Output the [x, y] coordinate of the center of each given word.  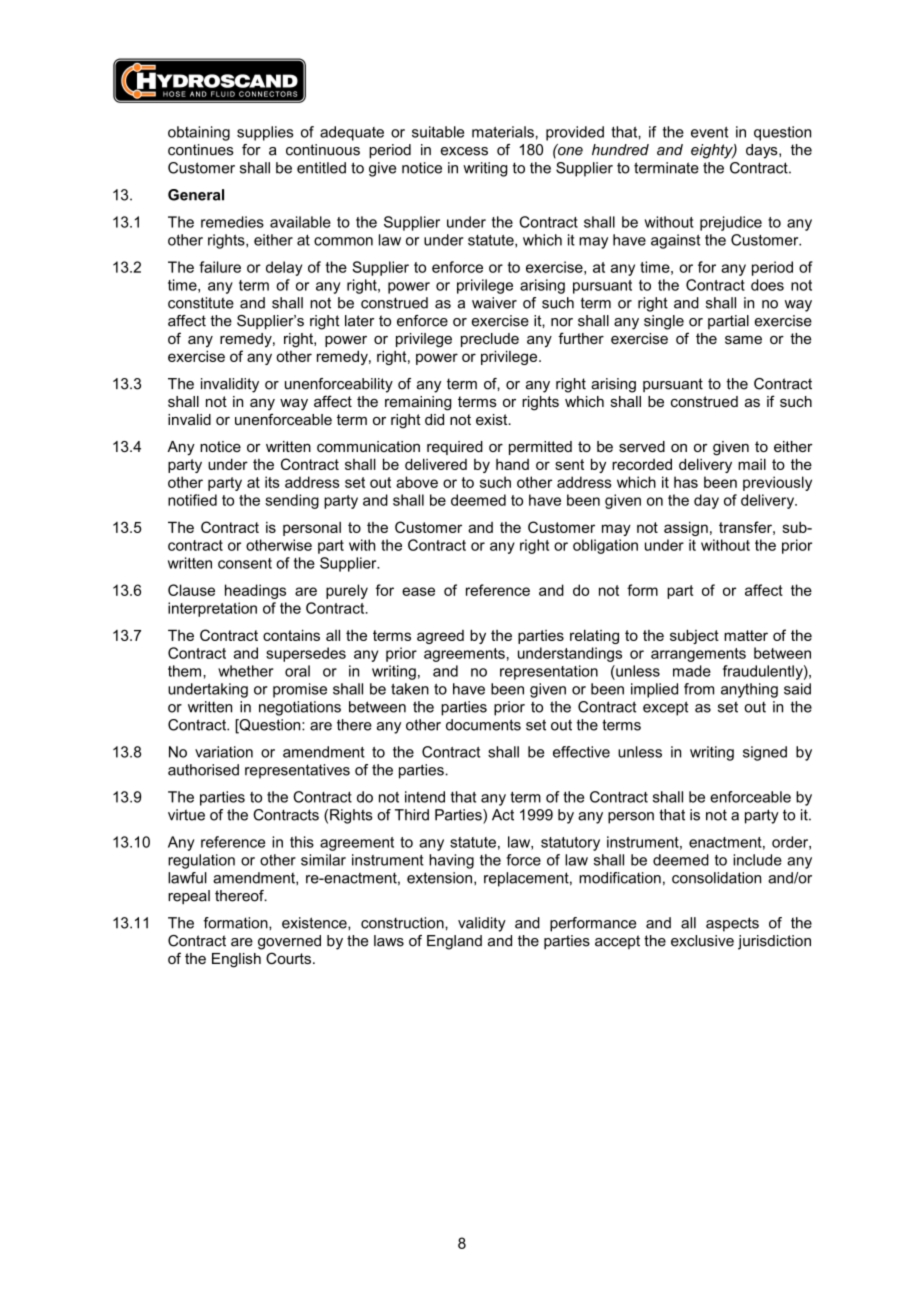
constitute [201, 303]
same [743, 340]
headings [255, 591]
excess [464, 151]
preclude [490, 340]
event [709, 132]
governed [289, 942]
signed [765, 753]
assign [686, 528]
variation [224, 752]
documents [483, 725]
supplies [265, 133]
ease [418, 591]
